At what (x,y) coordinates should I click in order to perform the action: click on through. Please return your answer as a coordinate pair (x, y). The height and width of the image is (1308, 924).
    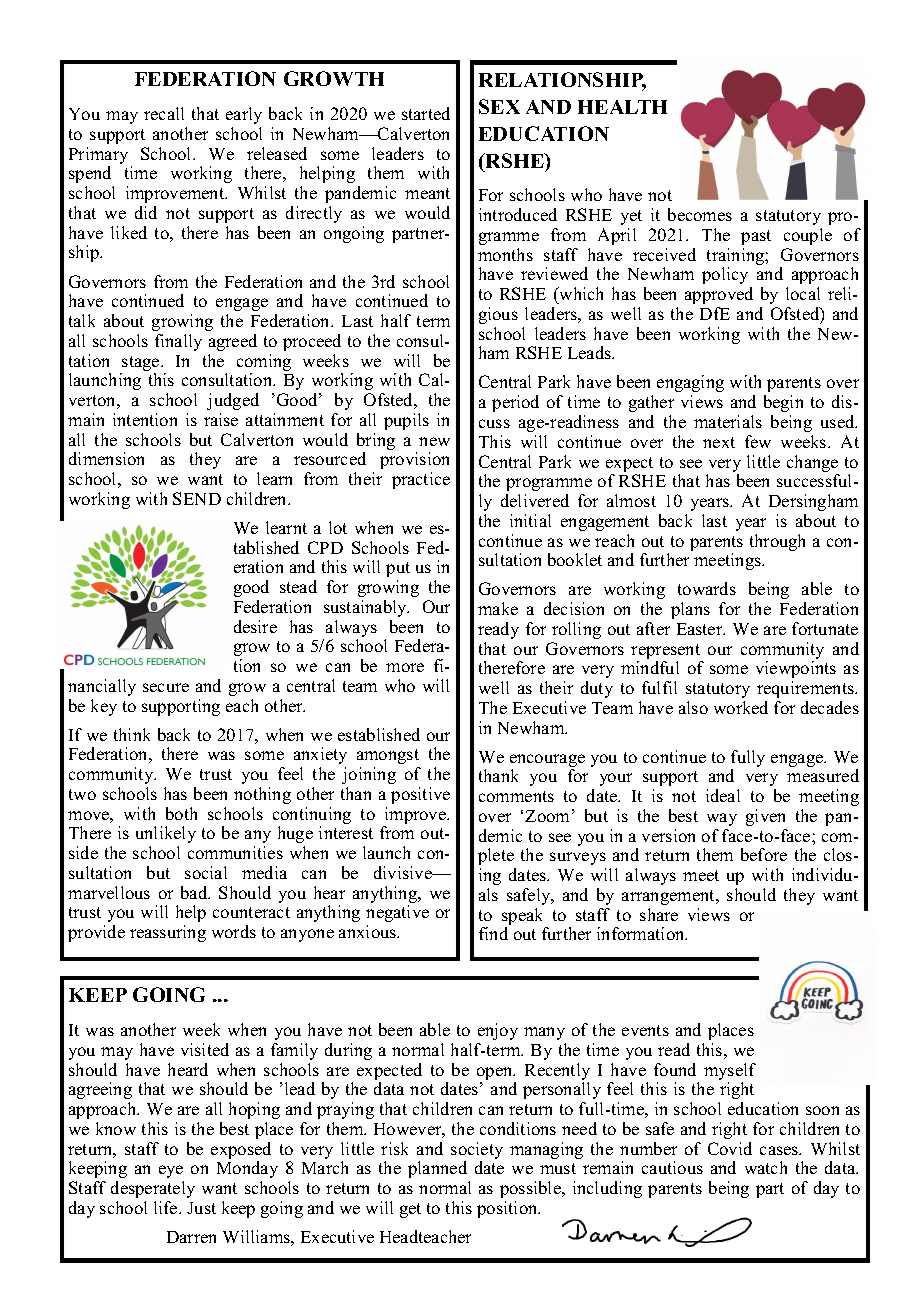
    Looking at the image, I should click on (777, 542).
